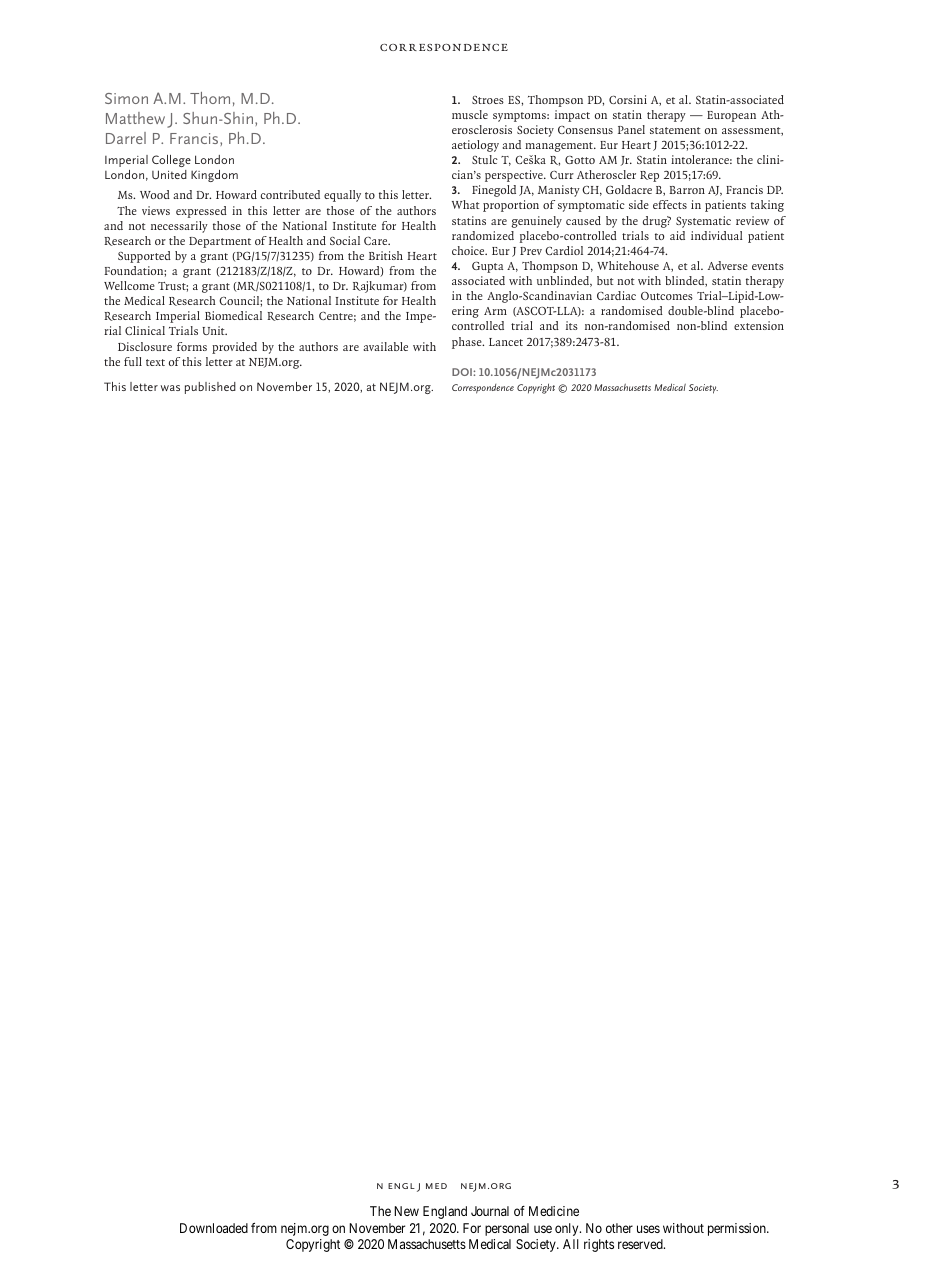 This image has height=1270, width=952. Describe the element at coordinates (210, 388) in the image. I see `published` at that location.
